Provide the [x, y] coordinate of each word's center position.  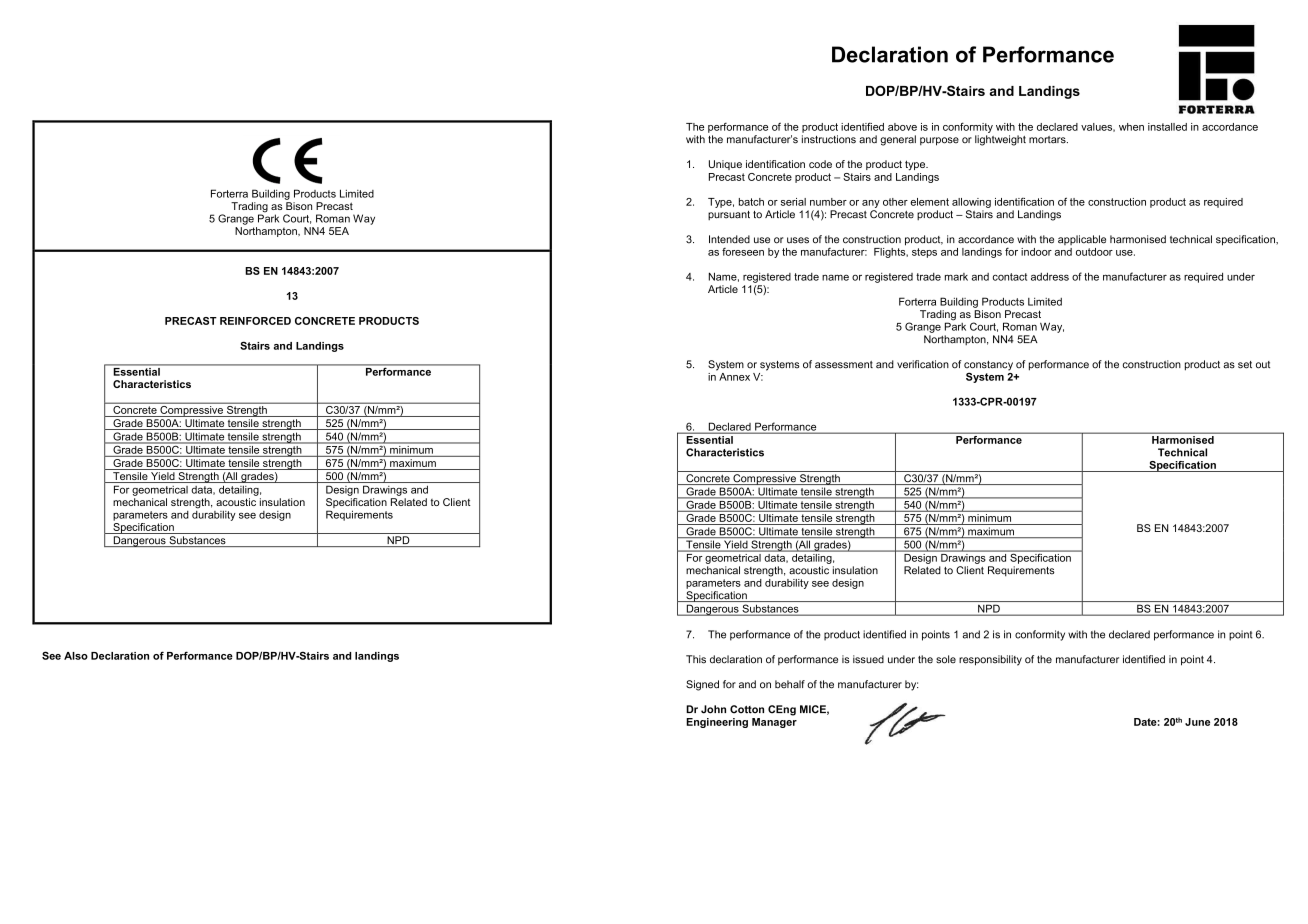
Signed [702, 685]
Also [76, 656]
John [713, 709]
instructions [829, 139]
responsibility [990, 660]
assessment [844, 365]
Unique [725, 165]
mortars [1048, 140]
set [1245, 365]
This [696, 659]
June [1197, 722]
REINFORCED [255, 321]
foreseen [743, 252]
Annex [734, 377]
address [1050, 276]
